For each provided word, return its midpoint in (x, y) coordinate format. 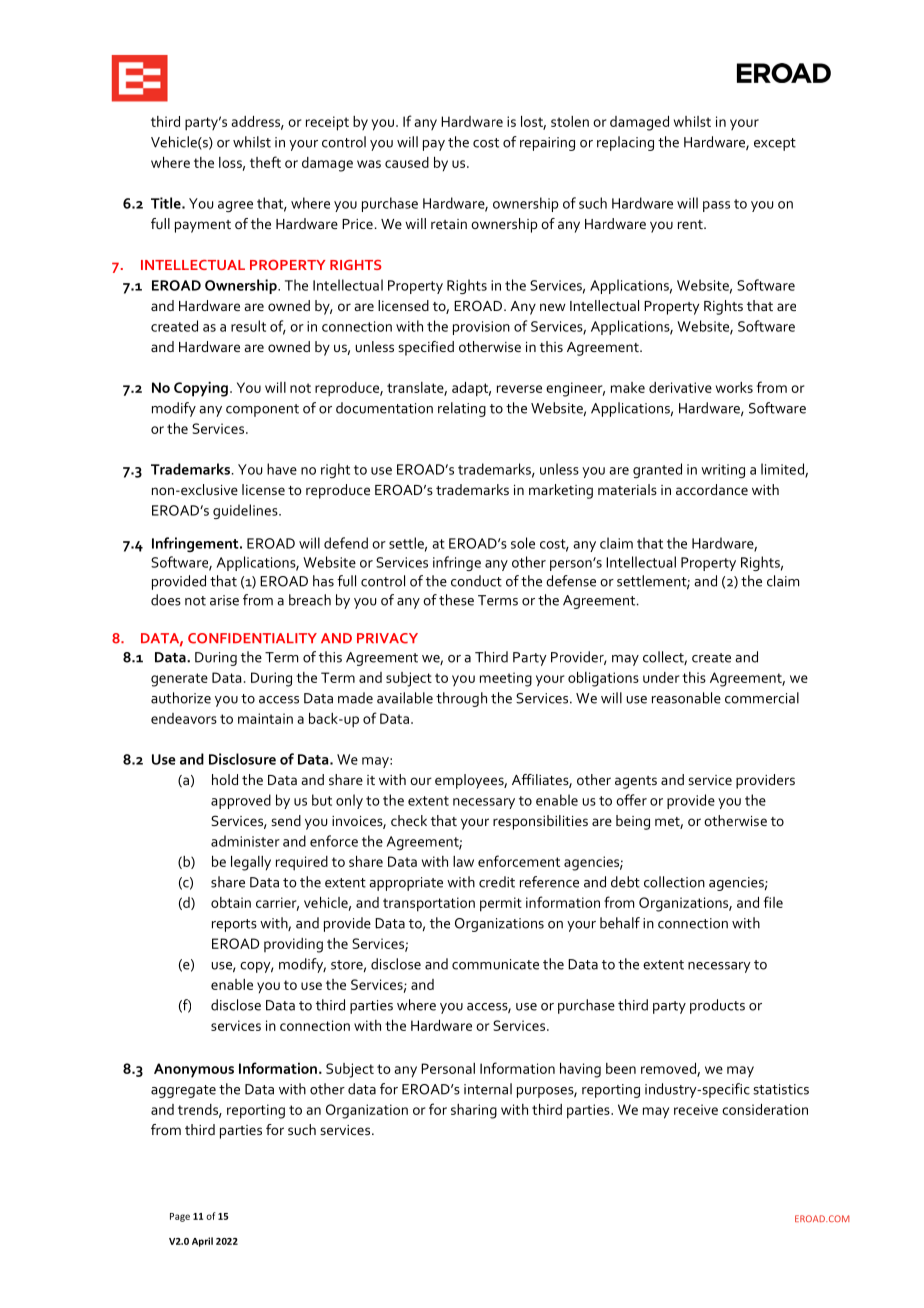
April (202, 1242)
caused (407, 162)
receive (696, 1109)
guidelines (246, 511)
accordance (712, 489)
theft (265, 162)
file (773, 902)
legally (251, 863)
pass (716, 206)
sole (523, 543)
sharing (474, 1111)
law (463, 861)
